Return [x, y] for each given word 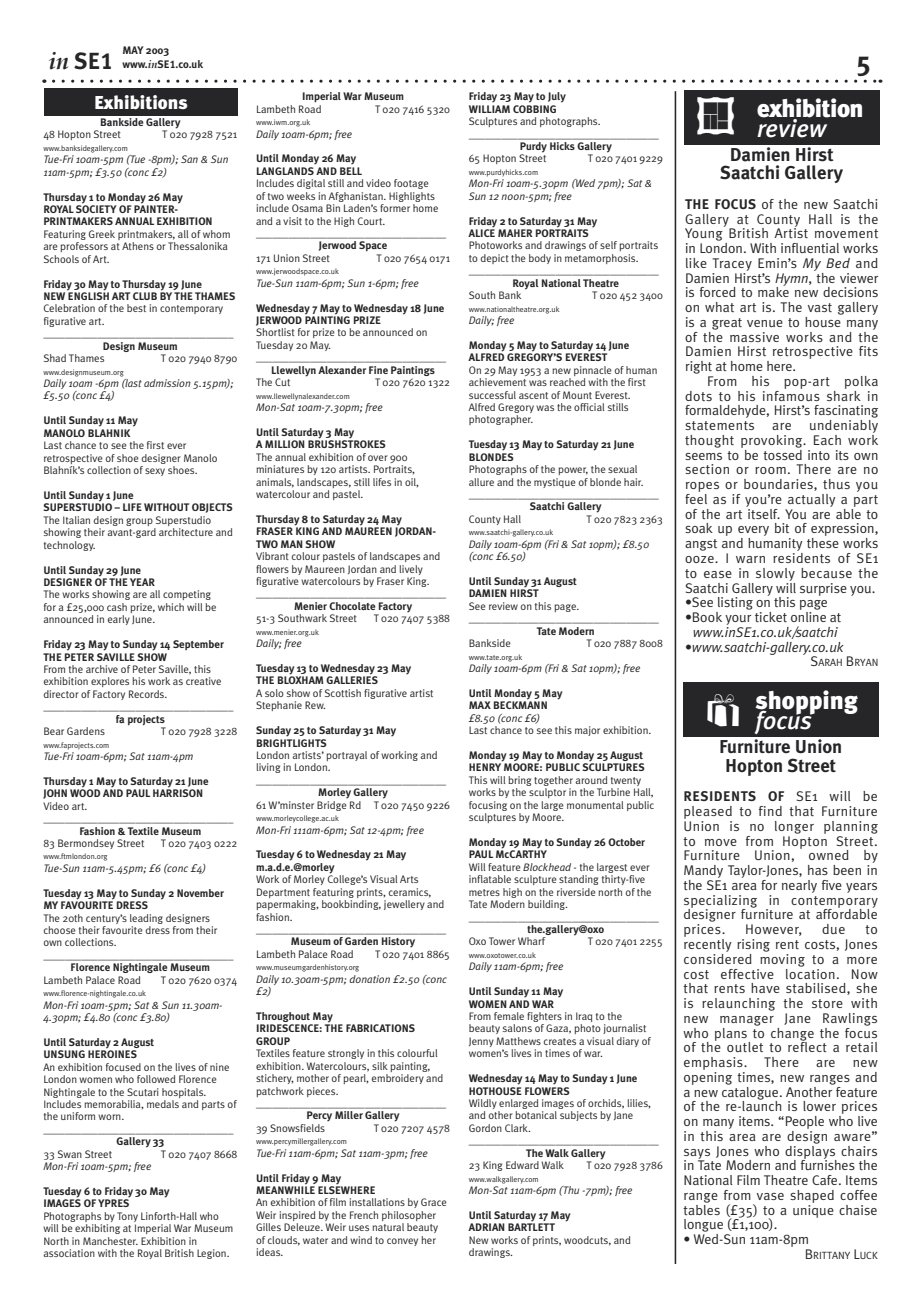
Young [705, 233]
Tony [127, 1218]
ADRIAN [486, 1227]
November [200, 893]
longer [794, 827]
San [189, 159]
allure [481, 482]
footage [411, 184]
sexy [155, 472]
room [770, 470]
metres [484, 892]
